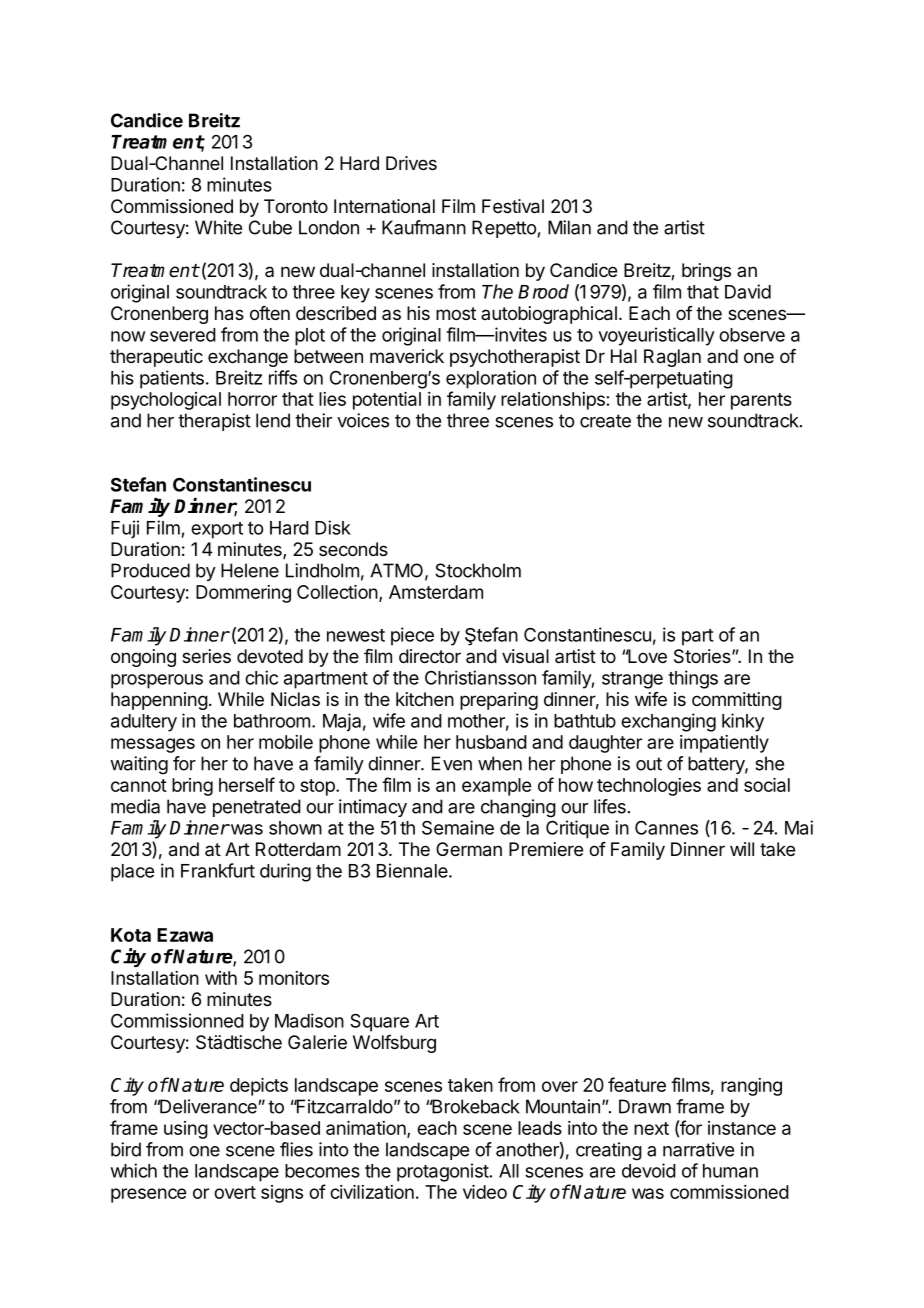 The image size is (924, 1308). Describe the element at coordinates (569, 227) in the screenshot. I see `Milan` at that location.
